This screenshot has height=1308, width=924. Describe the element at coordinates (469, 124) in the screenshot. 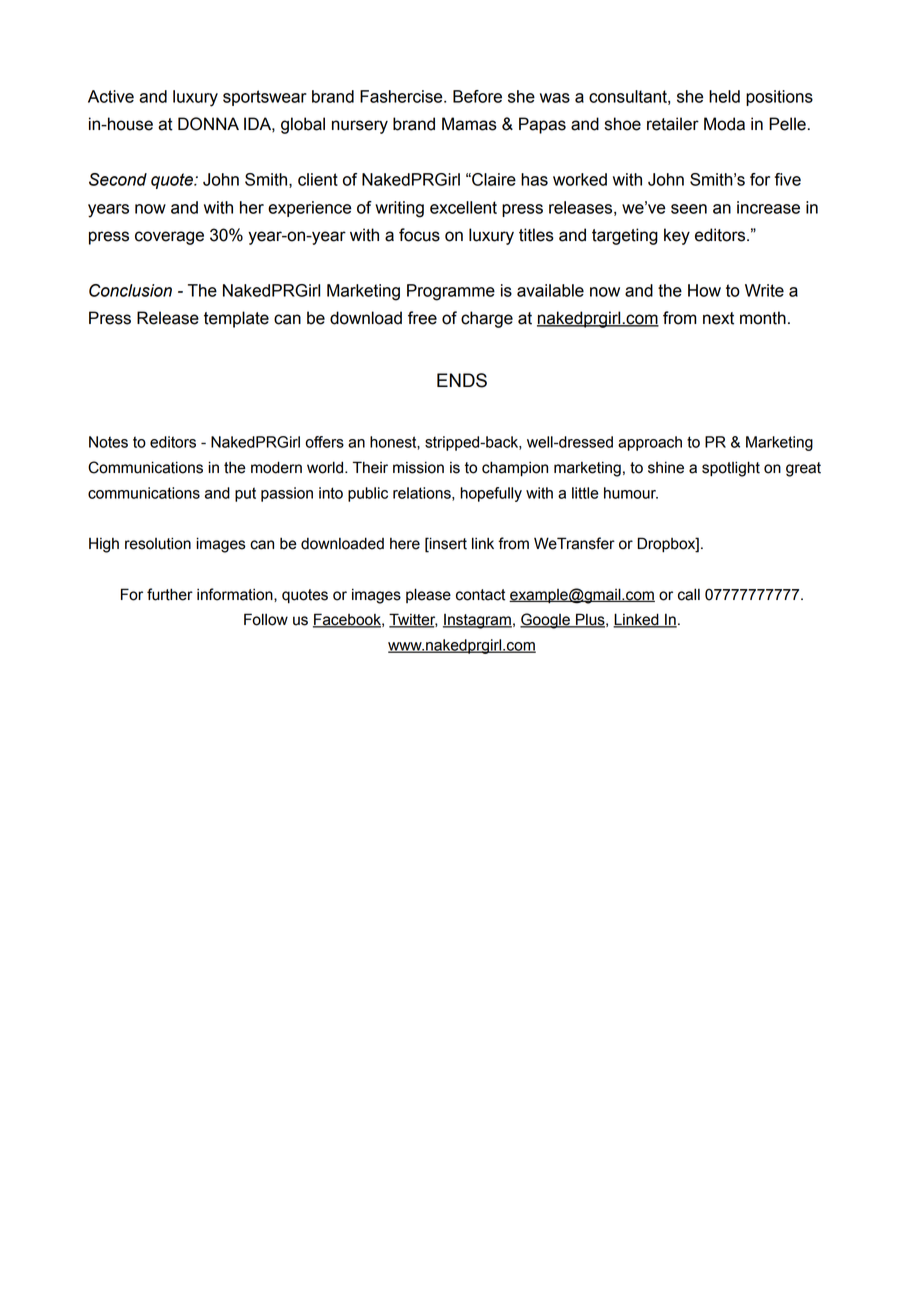

I see `Mamas` at that location.
